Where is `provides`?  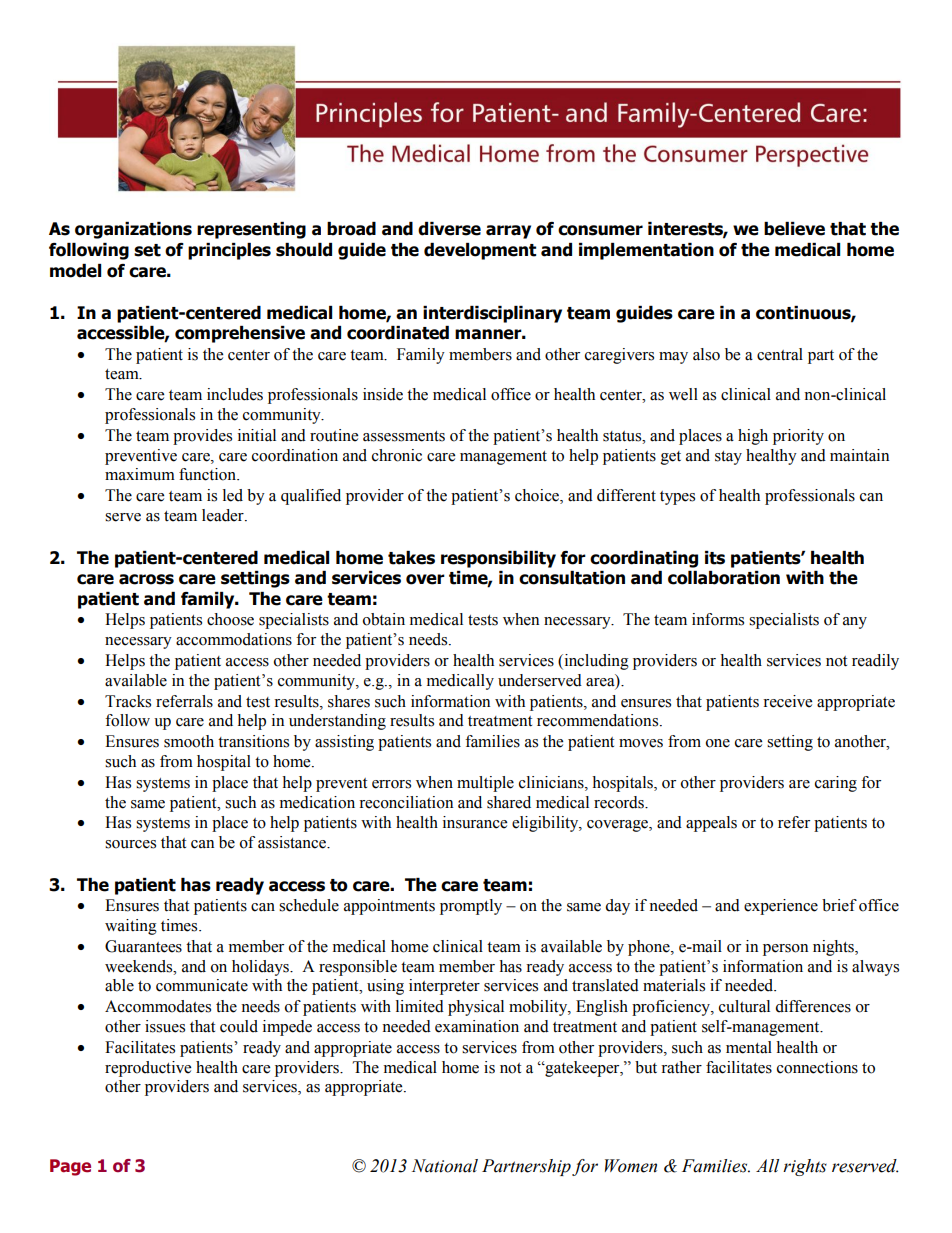 provides is located at coordinates (202, 437).
